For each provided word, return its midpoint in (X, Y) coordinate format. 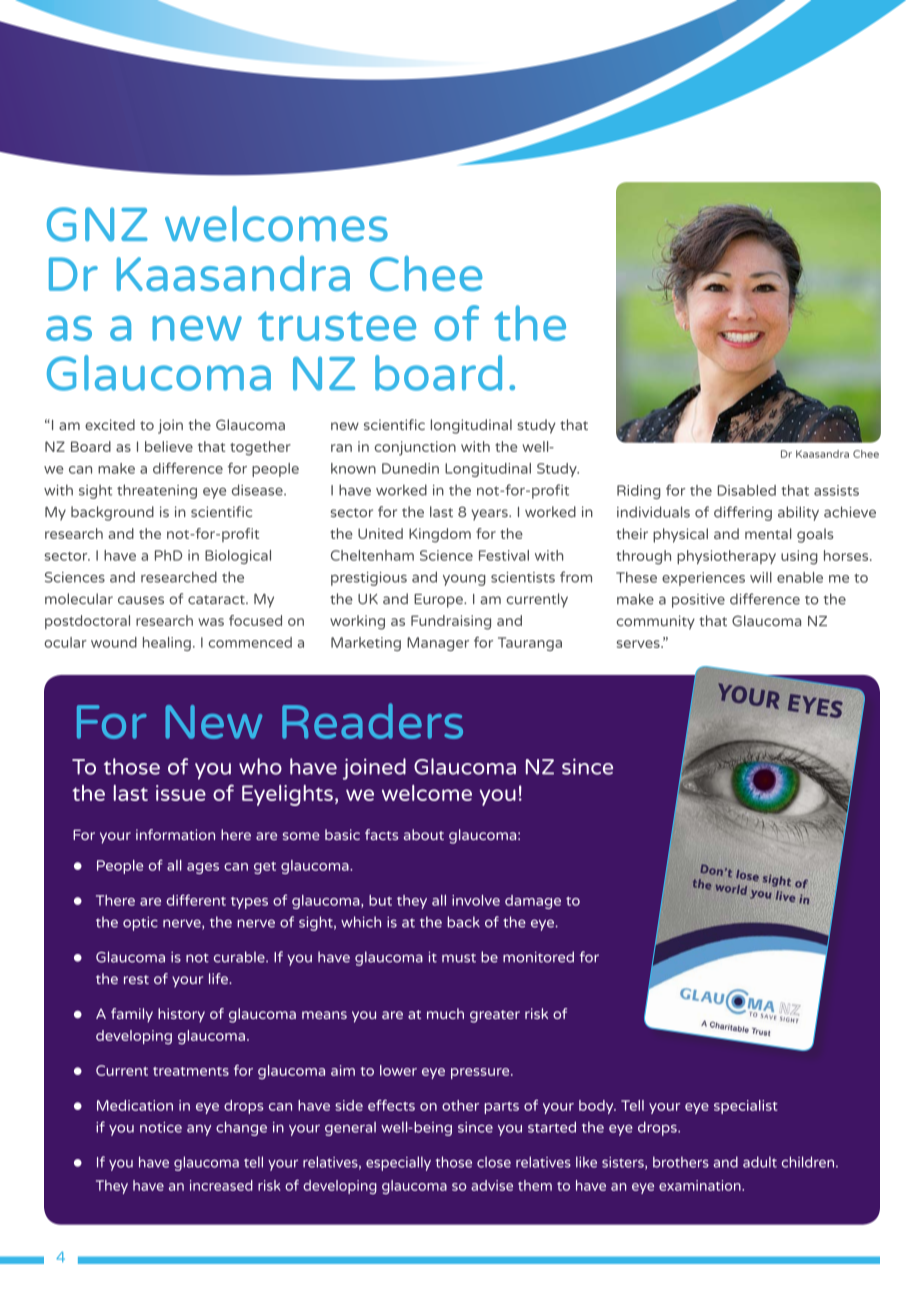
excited (110, 424)
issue (181, 793)
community (655, 622)
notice (161, 1127)
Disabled (747, 490)
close (494, 1162)
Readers (372, 721)
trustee (337, 326)
